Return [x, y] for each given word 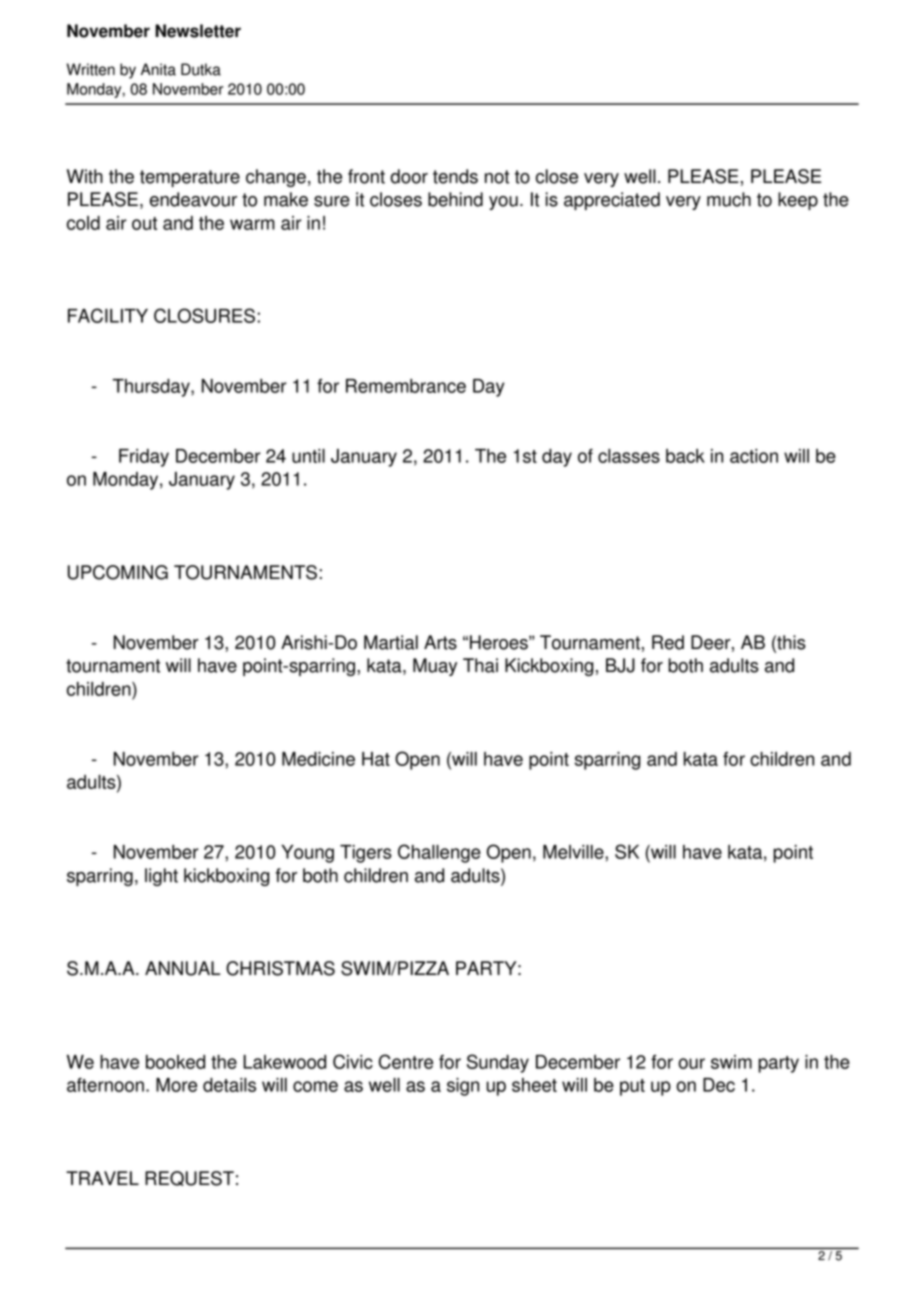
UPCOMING [118, 572]
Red [668, 642]
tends [455, 176]
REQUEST [189, 1178]
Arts [440, 642]
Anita [158, 69]
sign [463, 1087]
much [729, 199]
